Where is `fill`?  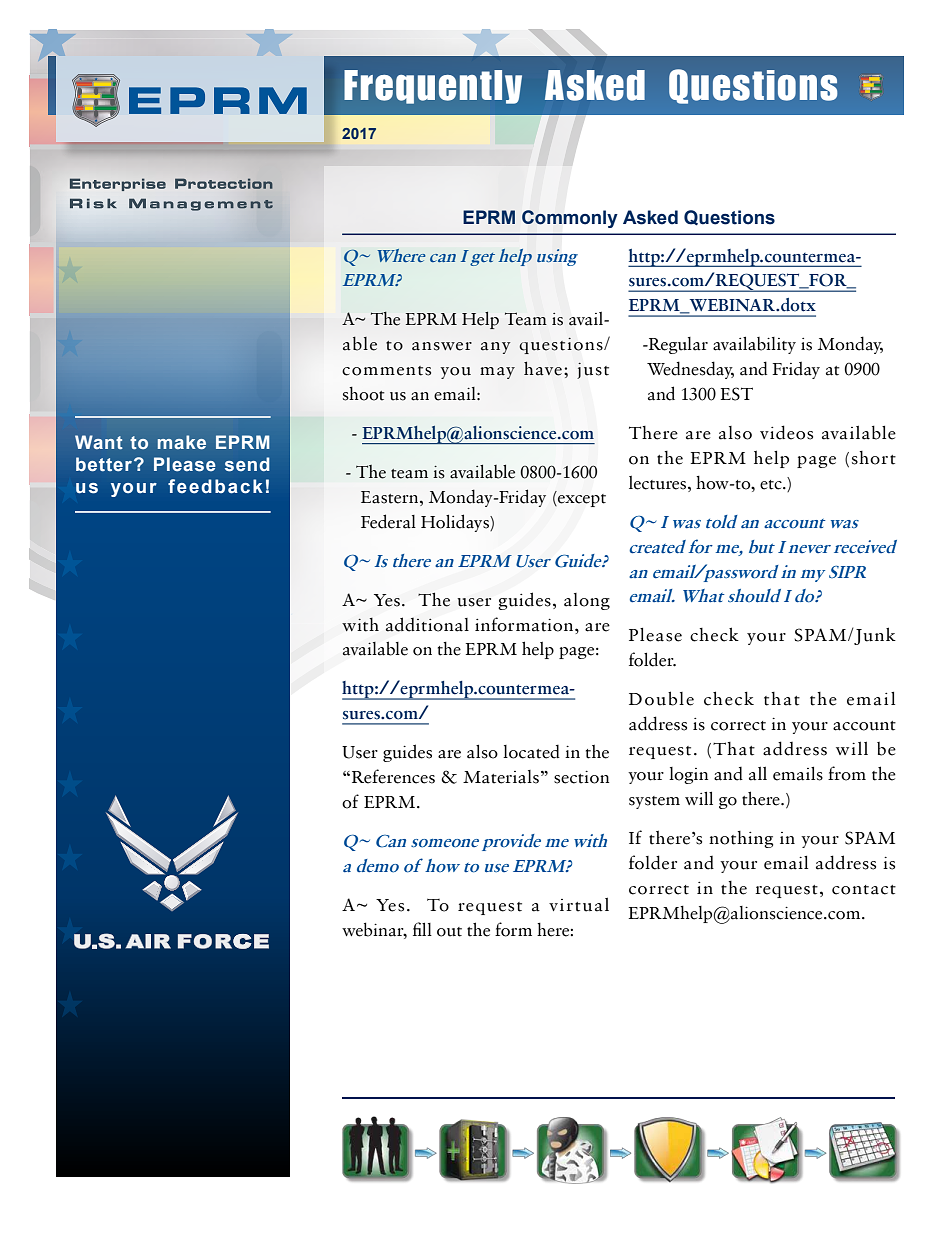
fill is located at coordinates (422, 929).
